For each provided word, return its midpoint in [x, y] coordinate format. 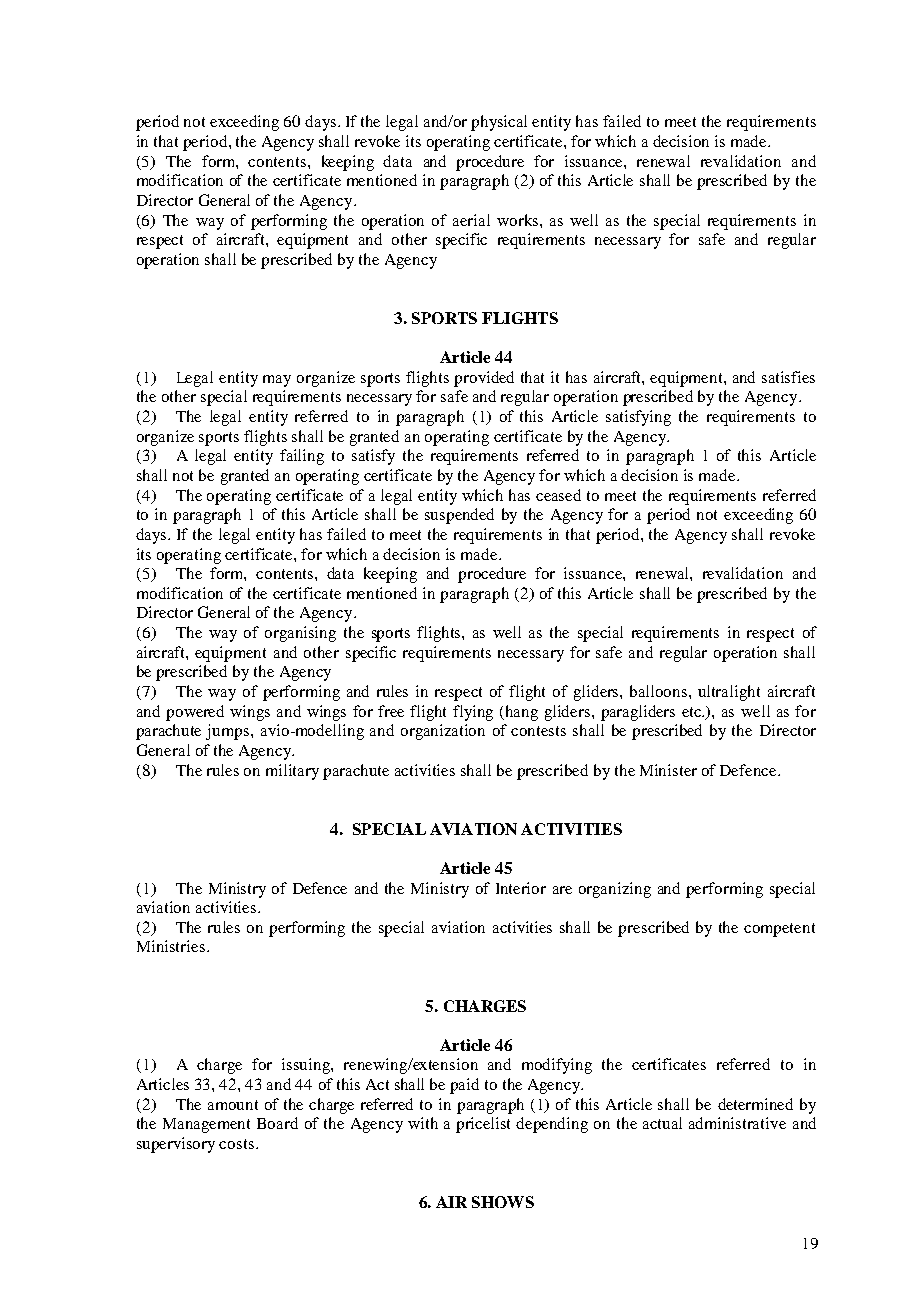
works [519, 220]
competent [779, 930]
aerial [471, 220]
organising [300, 634]
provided [484, 379]
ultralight [729, 693]
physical [499, 123]
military [292, 772]
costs [236, 1144]
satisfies [788, 377]
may [277, 381]
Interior [521, 888]
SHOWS [503, 1202]
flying [473, 713]
